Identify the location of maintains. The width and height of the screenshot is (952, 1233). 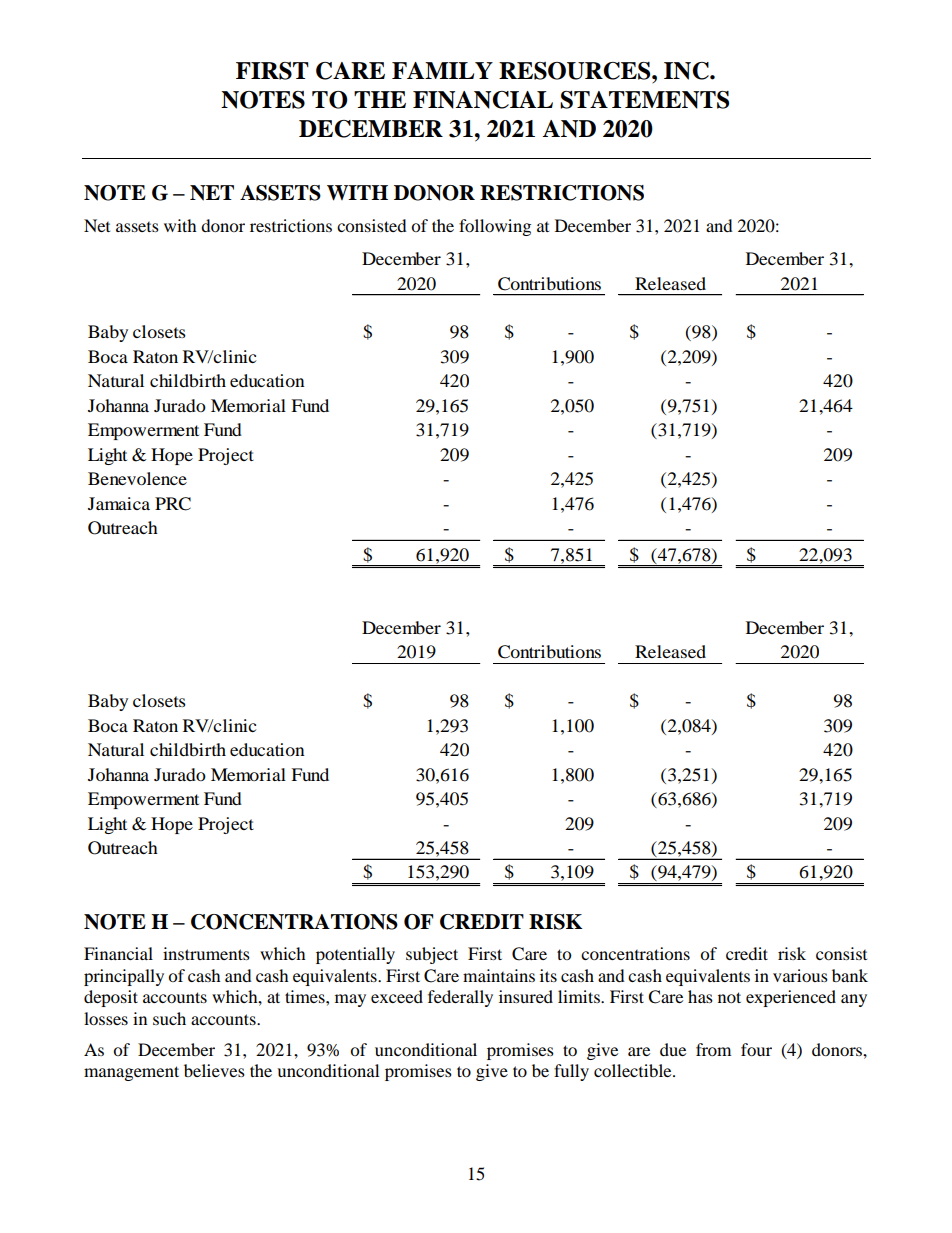
(499, 975).
